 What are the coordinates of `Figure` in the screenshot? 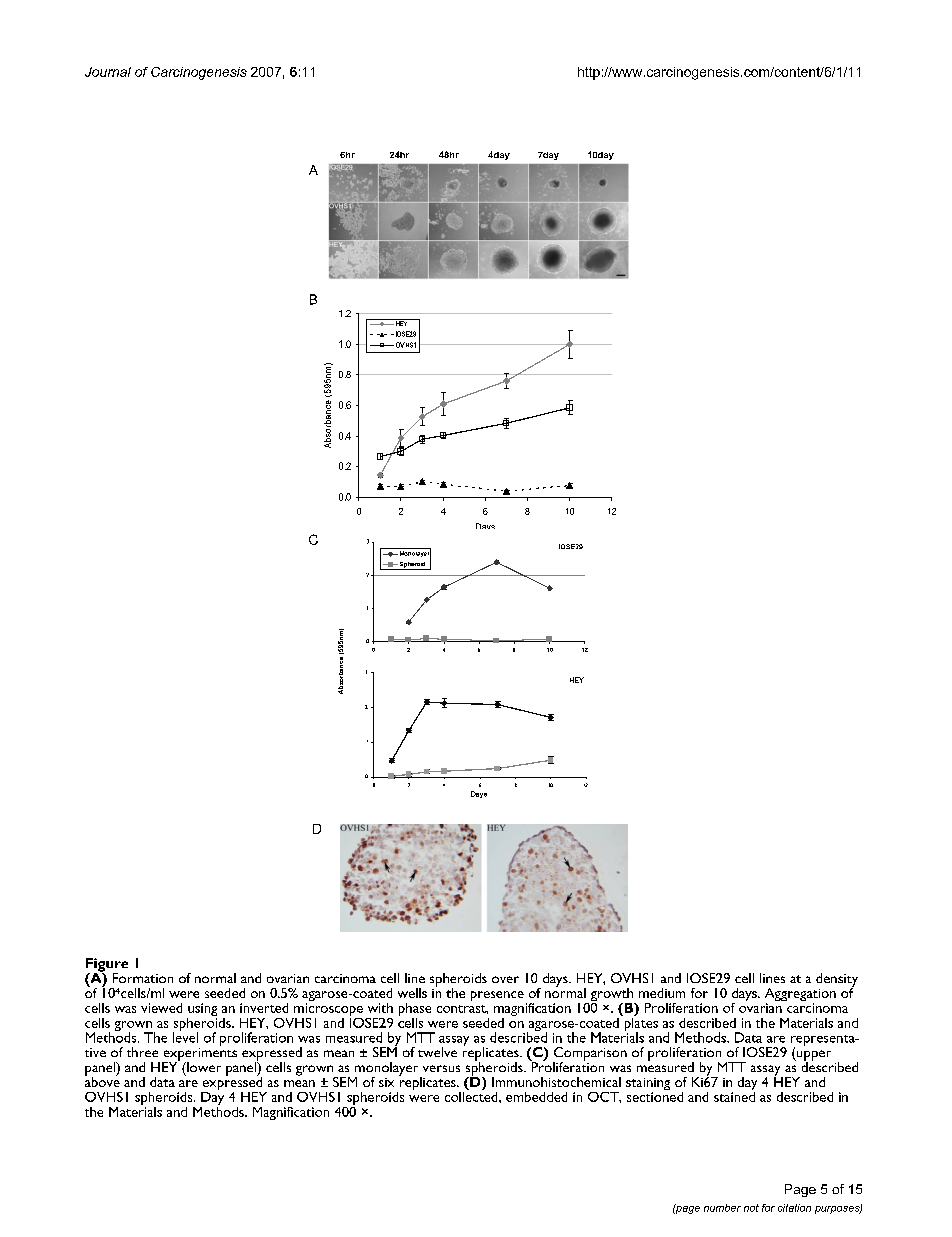 It's located at (107, 966).
